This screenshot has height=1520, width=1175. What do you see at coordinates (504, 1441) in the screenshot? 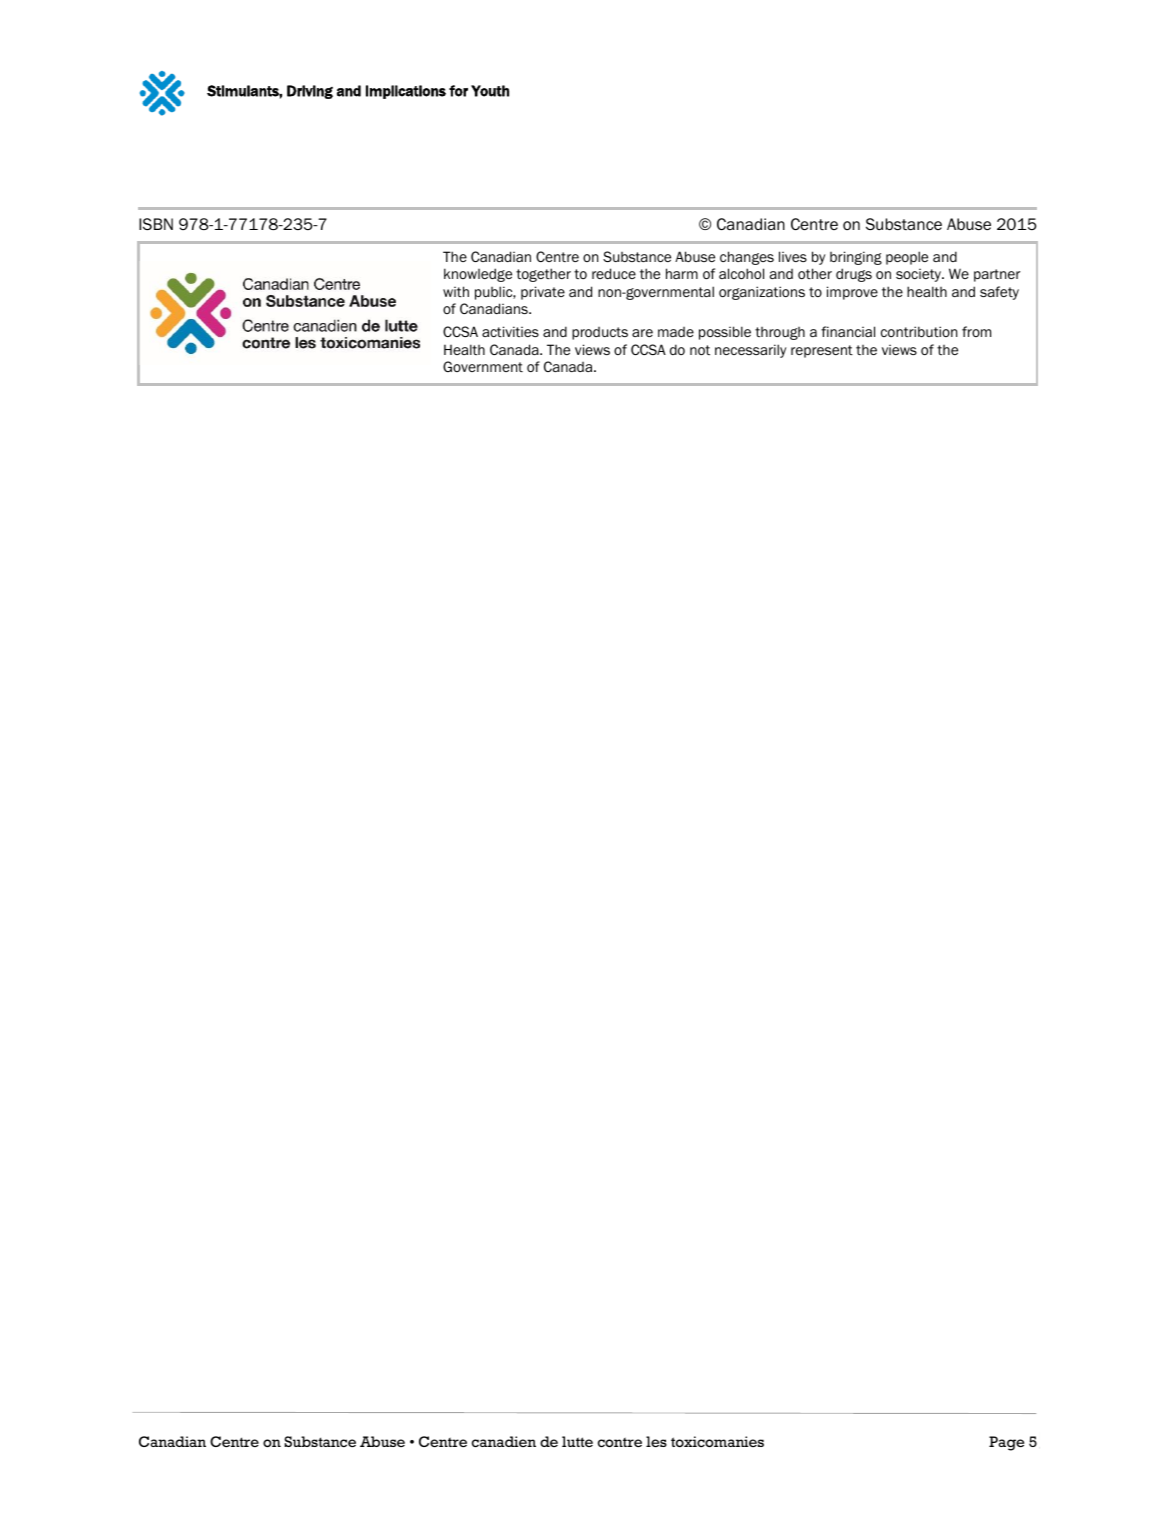
I see `canadien` at bounding box center [504, 1441].
